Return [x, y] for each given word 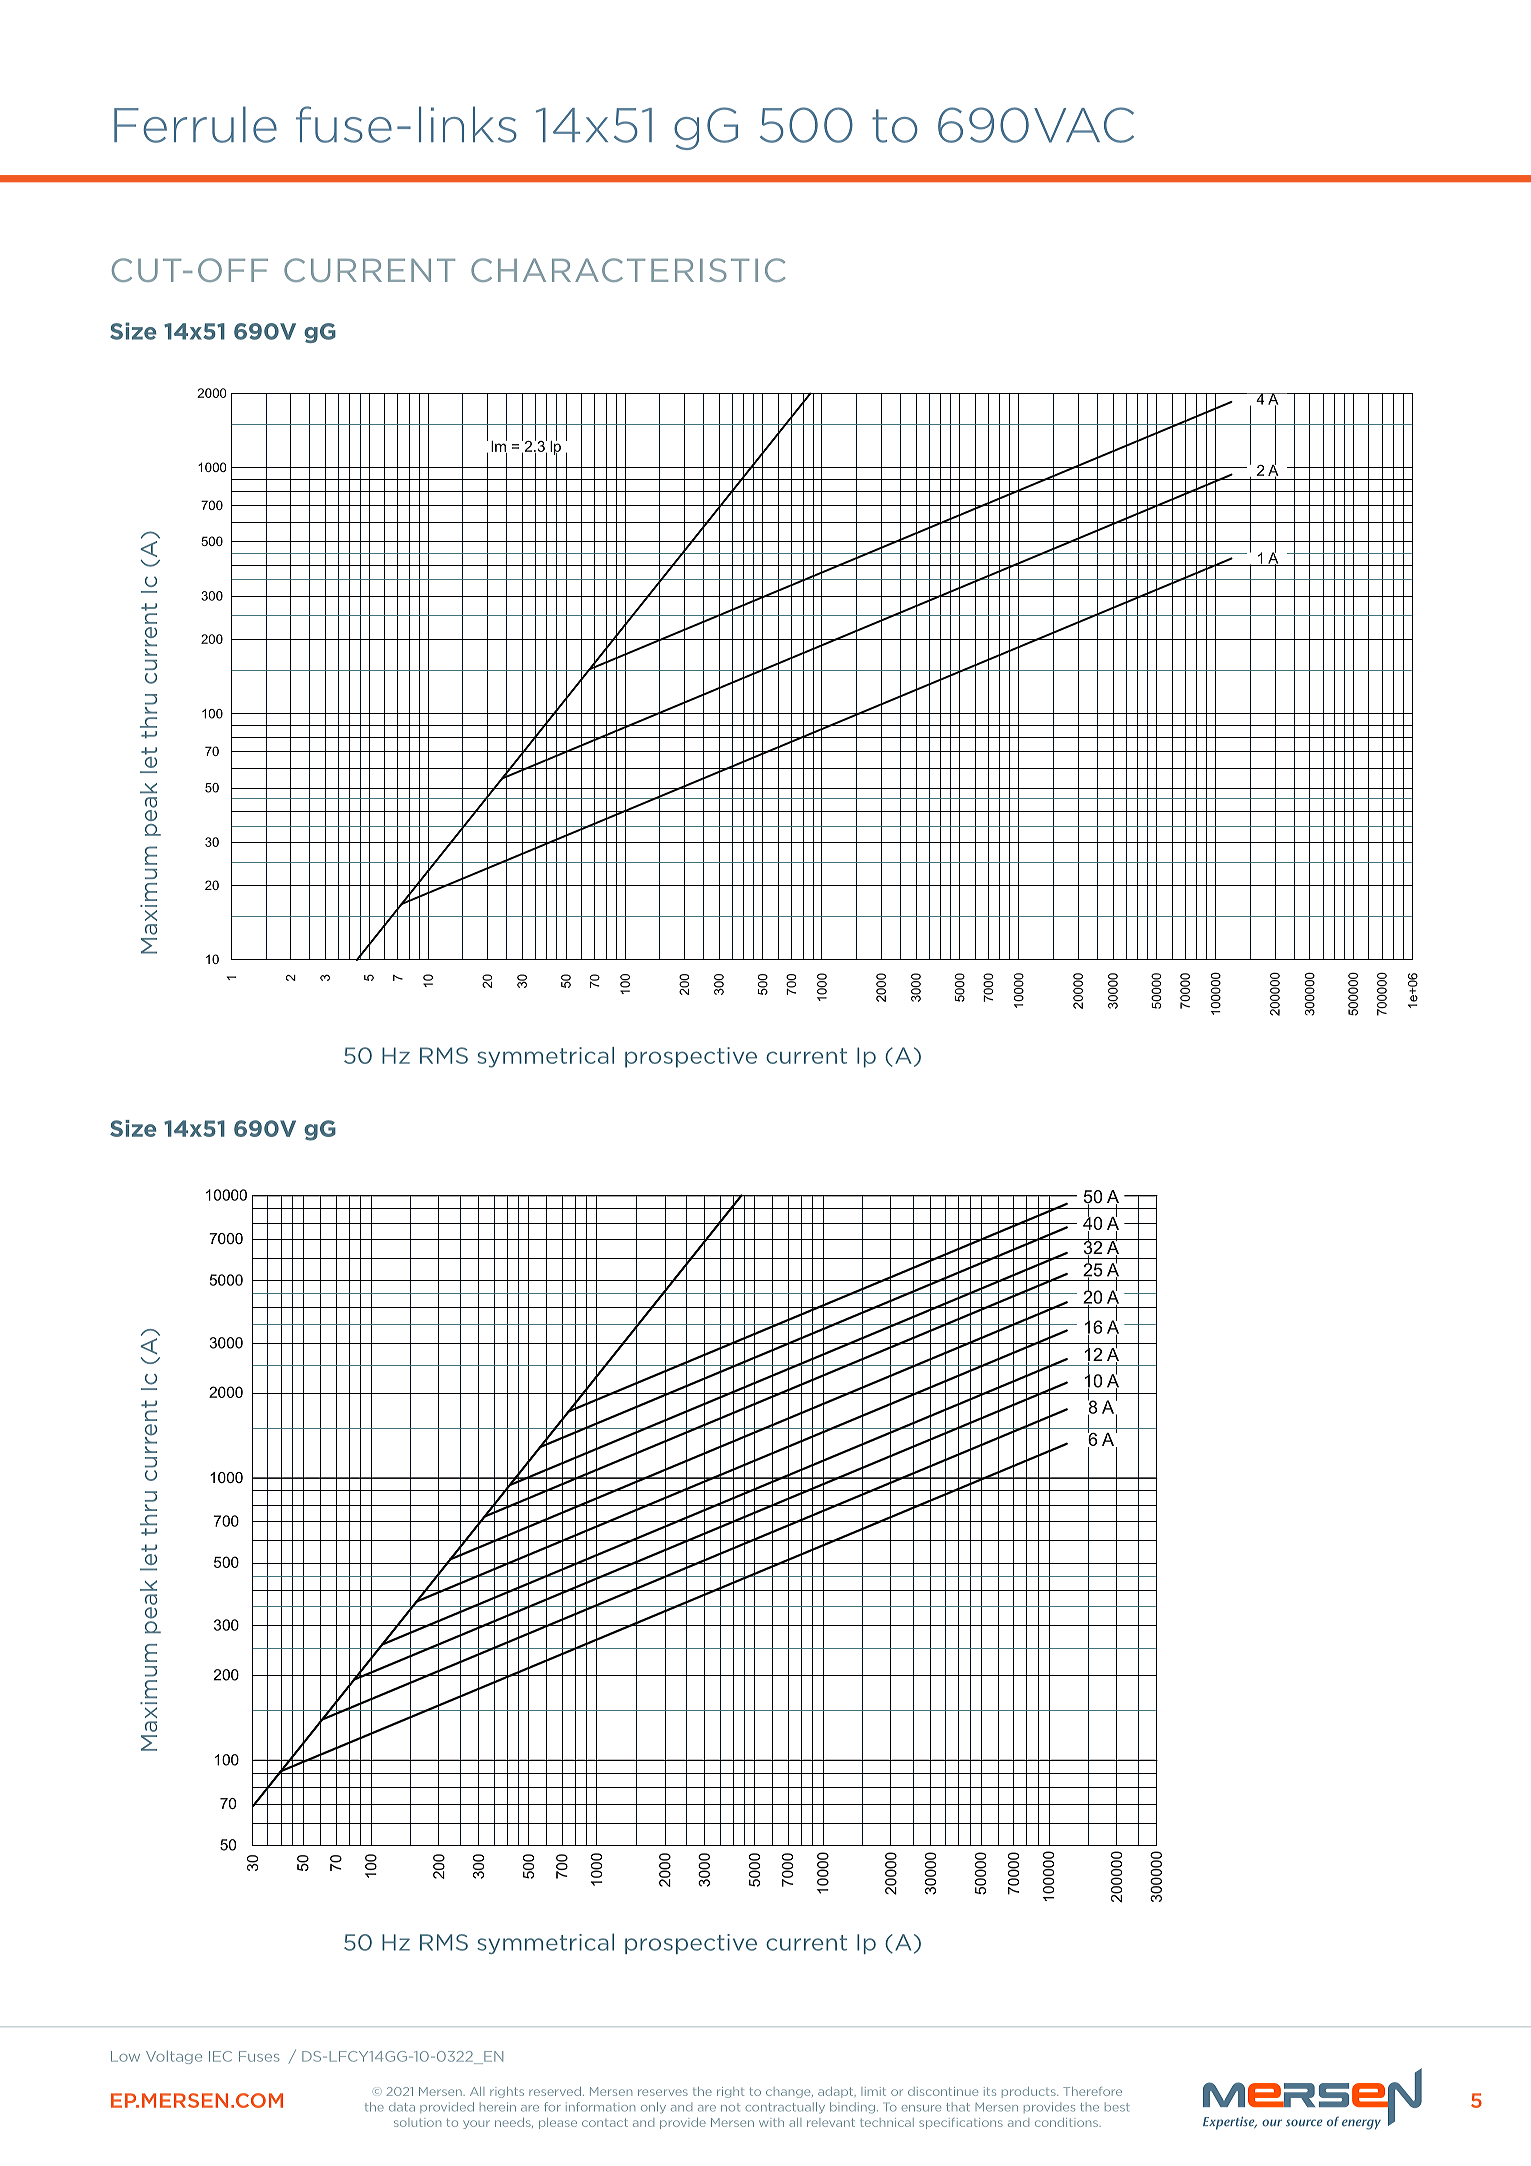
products [1030, 2092]
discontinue [943, 2091]
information [600, 2107]
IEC [220, 2056]
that [958, 2107]
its [990, 2091]
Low [125, 2056]
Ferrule [195, 124]
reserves [663, 2092]
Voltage [174, 2057]
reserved [555, 2091]
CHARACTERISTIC [628, 270]
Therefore [1092, 2091]
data [402, 2107]
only [653, 2107]
